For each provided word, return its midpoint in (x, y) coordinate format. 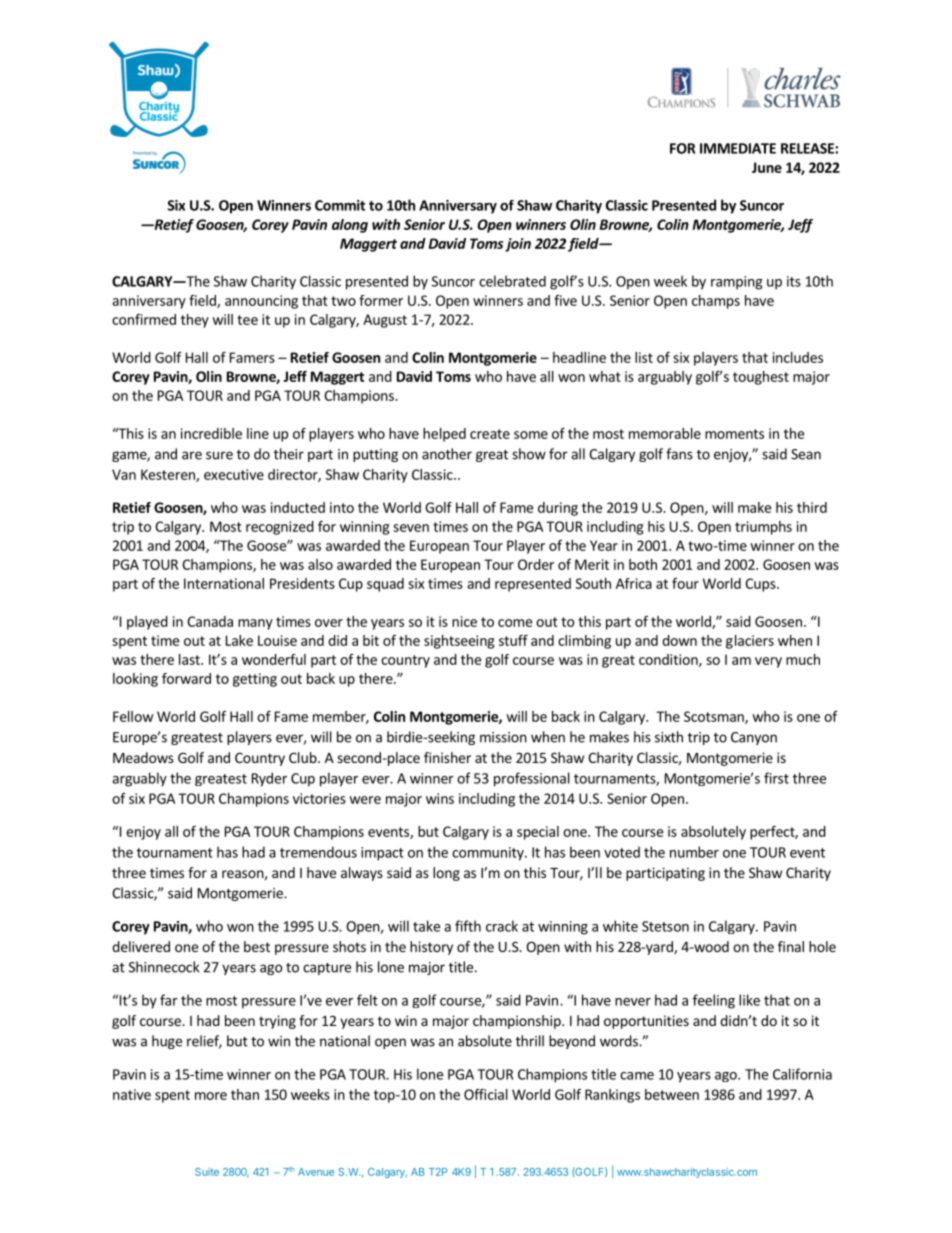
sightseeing (459, 642)
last (190, 659)
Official (486, 1094)
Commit (340, 205)
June (767, 167)
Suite (207, 1172)
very (768, 662)
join (518, 245)
